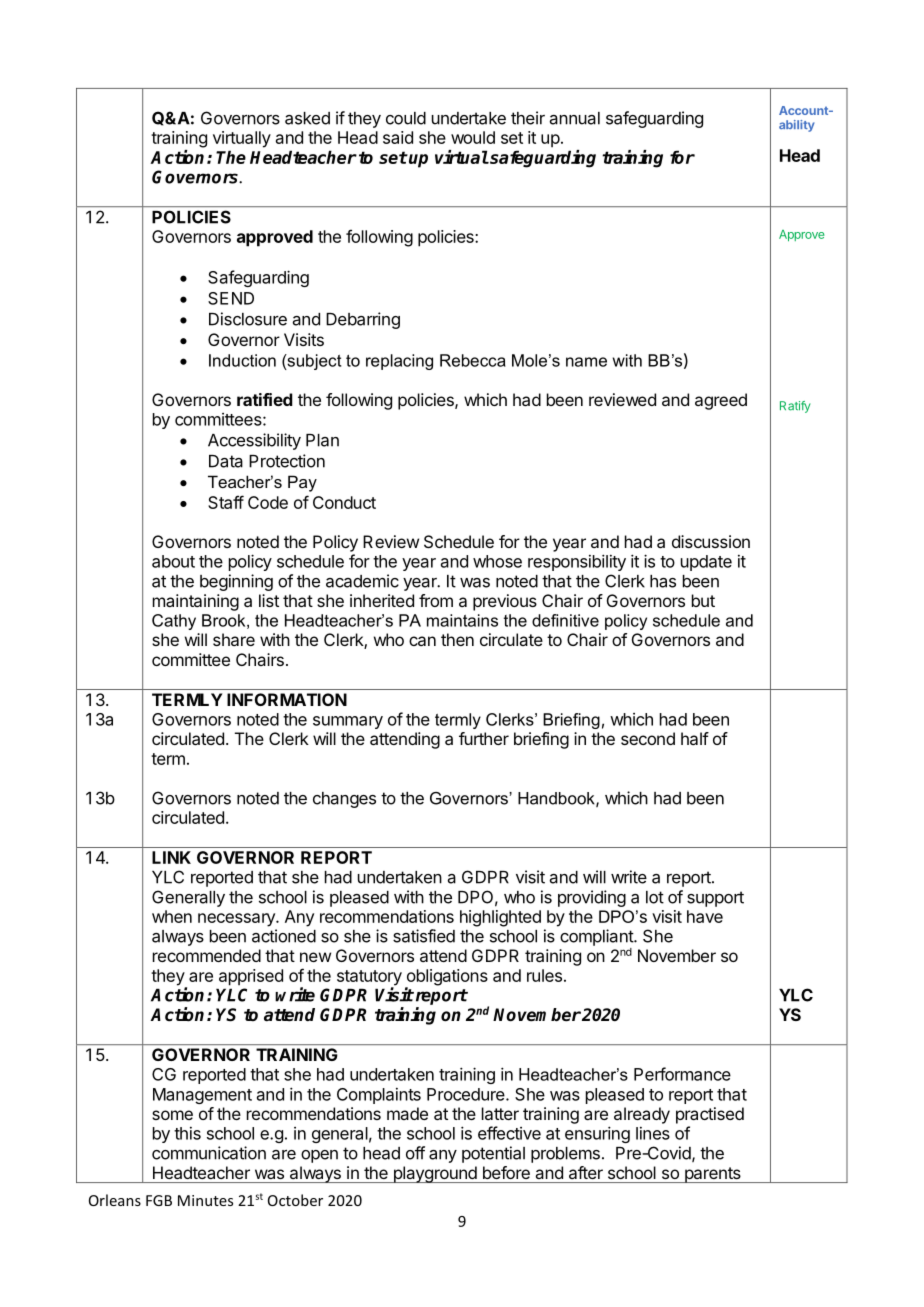  I want to click on but, so click(703, 600).
